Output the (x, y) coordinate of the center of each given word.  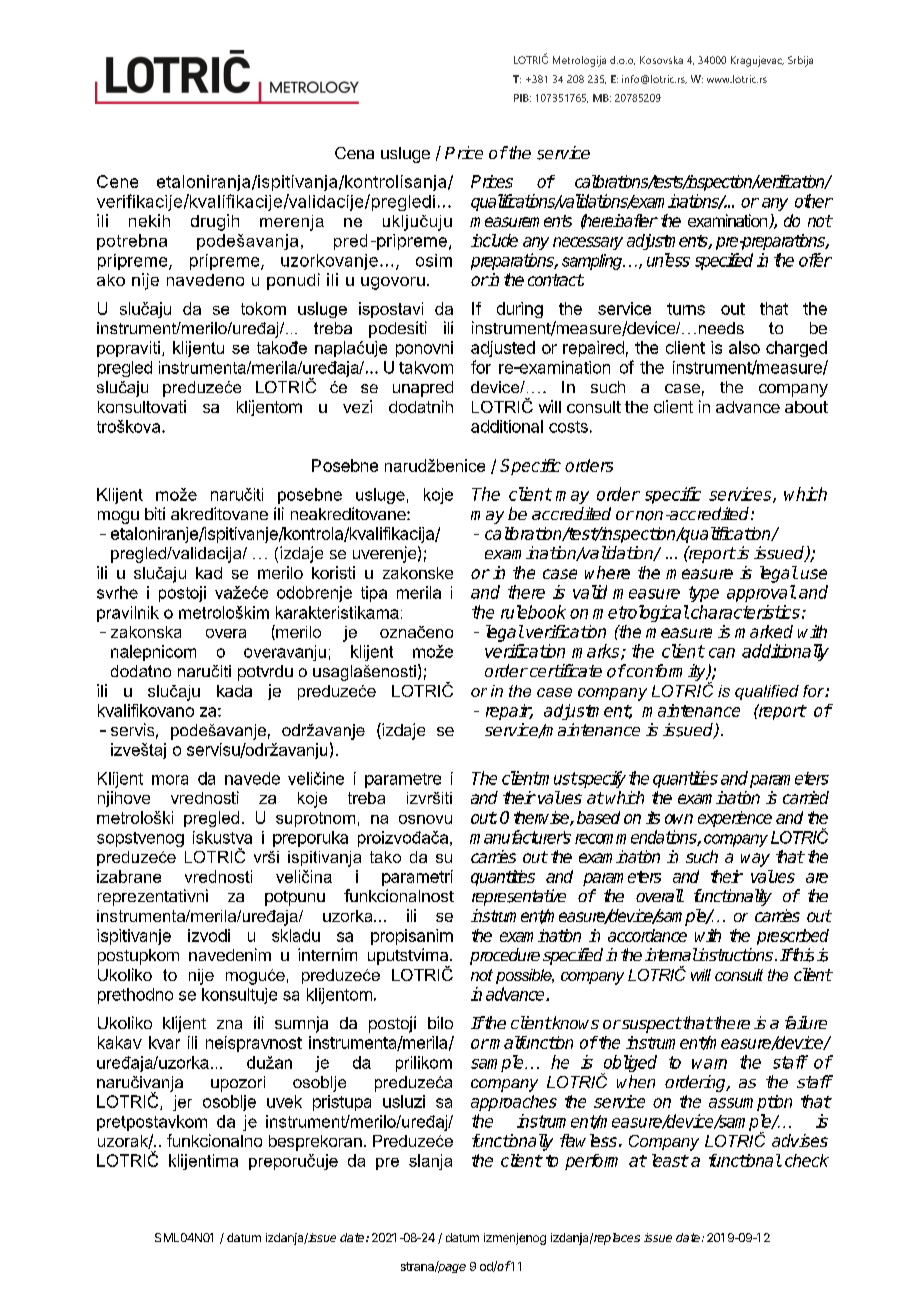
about (806, 407)
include (494, 240)
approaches (514, 1103)
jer (182, 1103)
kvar (164, 1042)
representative (519, 897)
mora (170, 780)
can (722, 653)
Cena (354, 153)
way (755, 860)
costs (568, 427)
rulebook (533, 612)
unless (668, 260)
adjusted (503, 349)
